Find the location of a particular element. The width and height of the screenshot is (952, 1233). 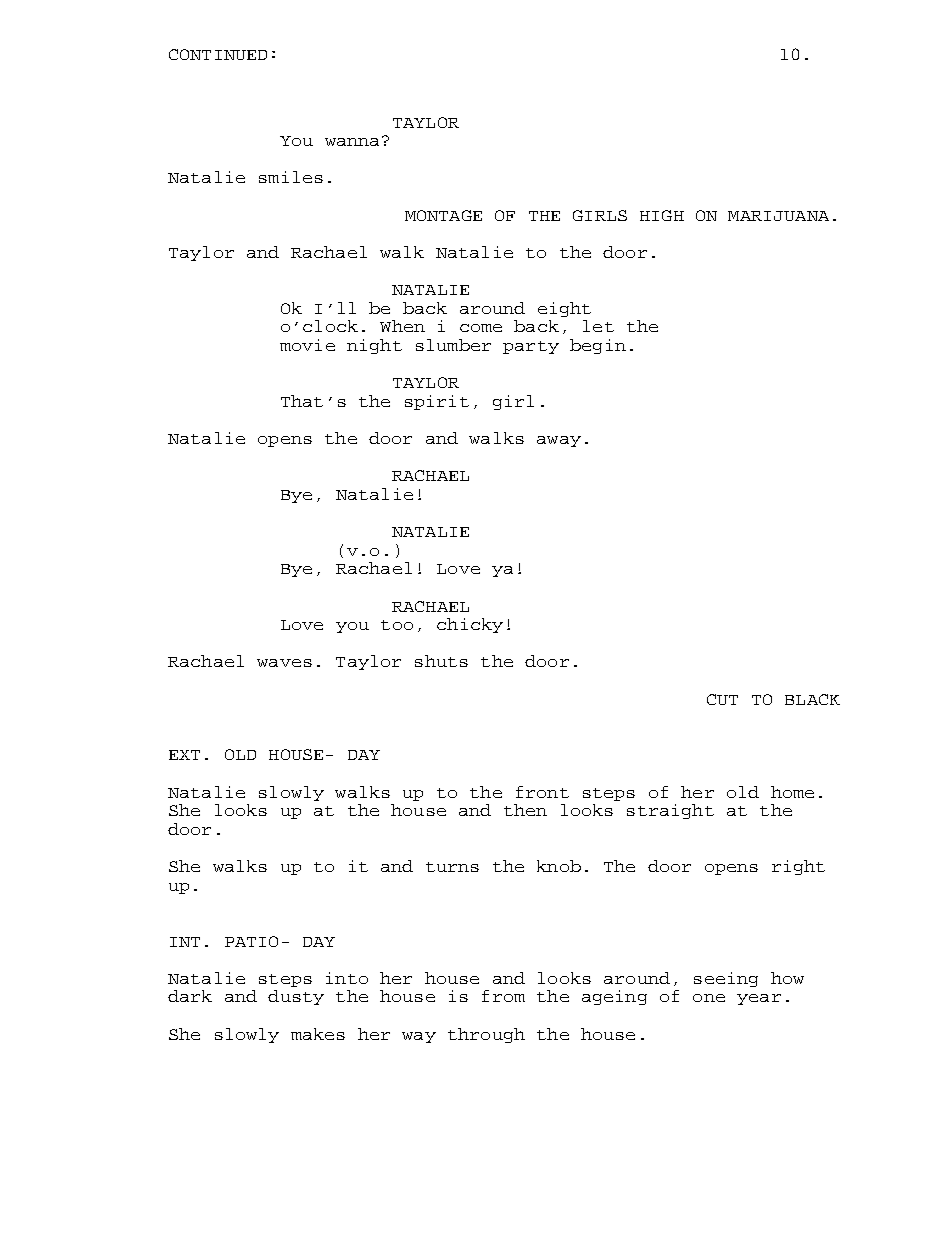

from is located at coordinates (503, 996).
